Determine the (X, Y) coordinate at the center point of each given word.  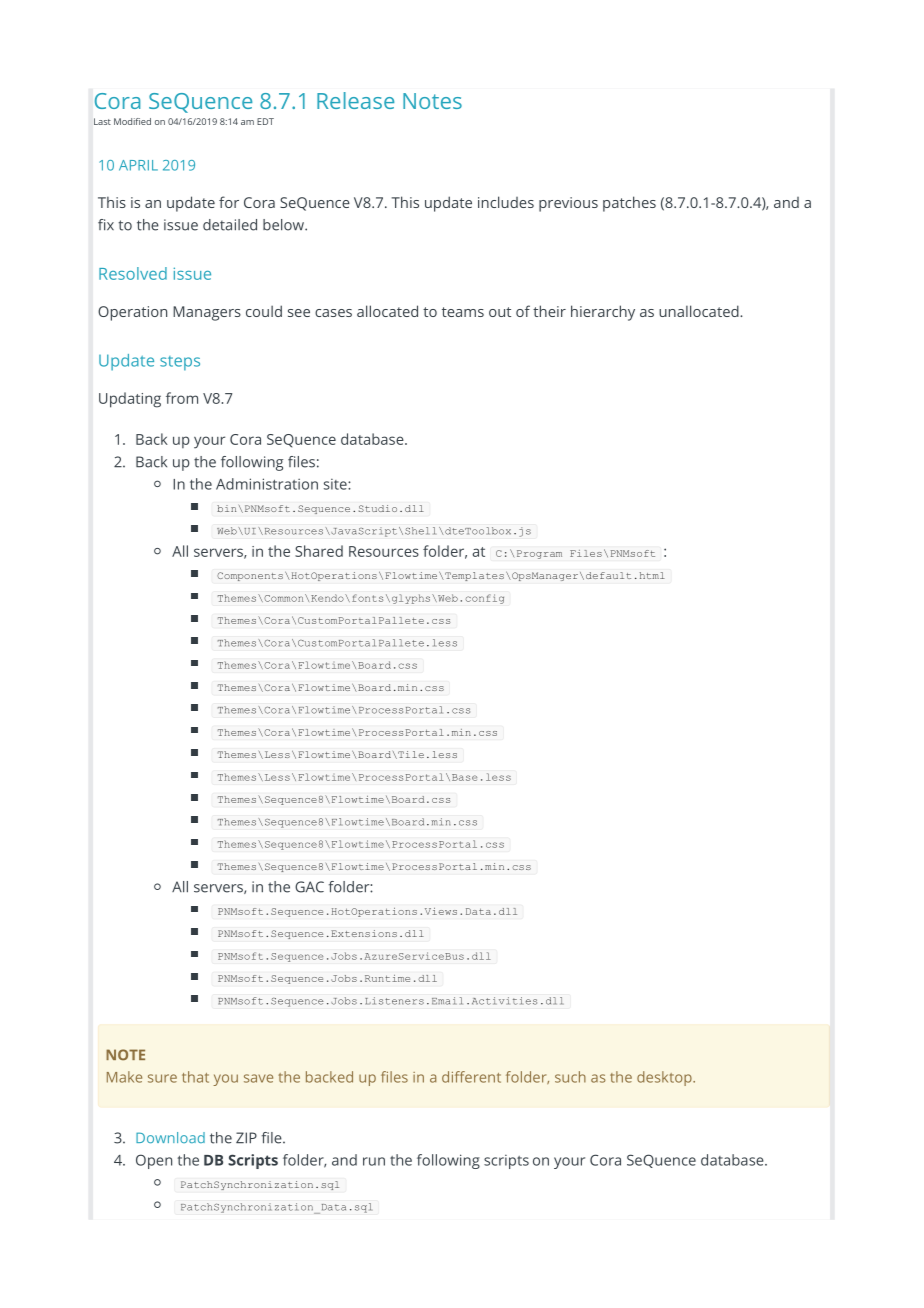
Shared (319, 551)
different (471, 1077)
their (549, 311)
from (182, 398)
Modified (132, 121)
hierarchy (603, 313)
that (195, 1077)
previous (568, 204)
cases (333, 313)
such (570, 1077)
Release (355, 100)
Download (170, 1137)
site (336, 484)
